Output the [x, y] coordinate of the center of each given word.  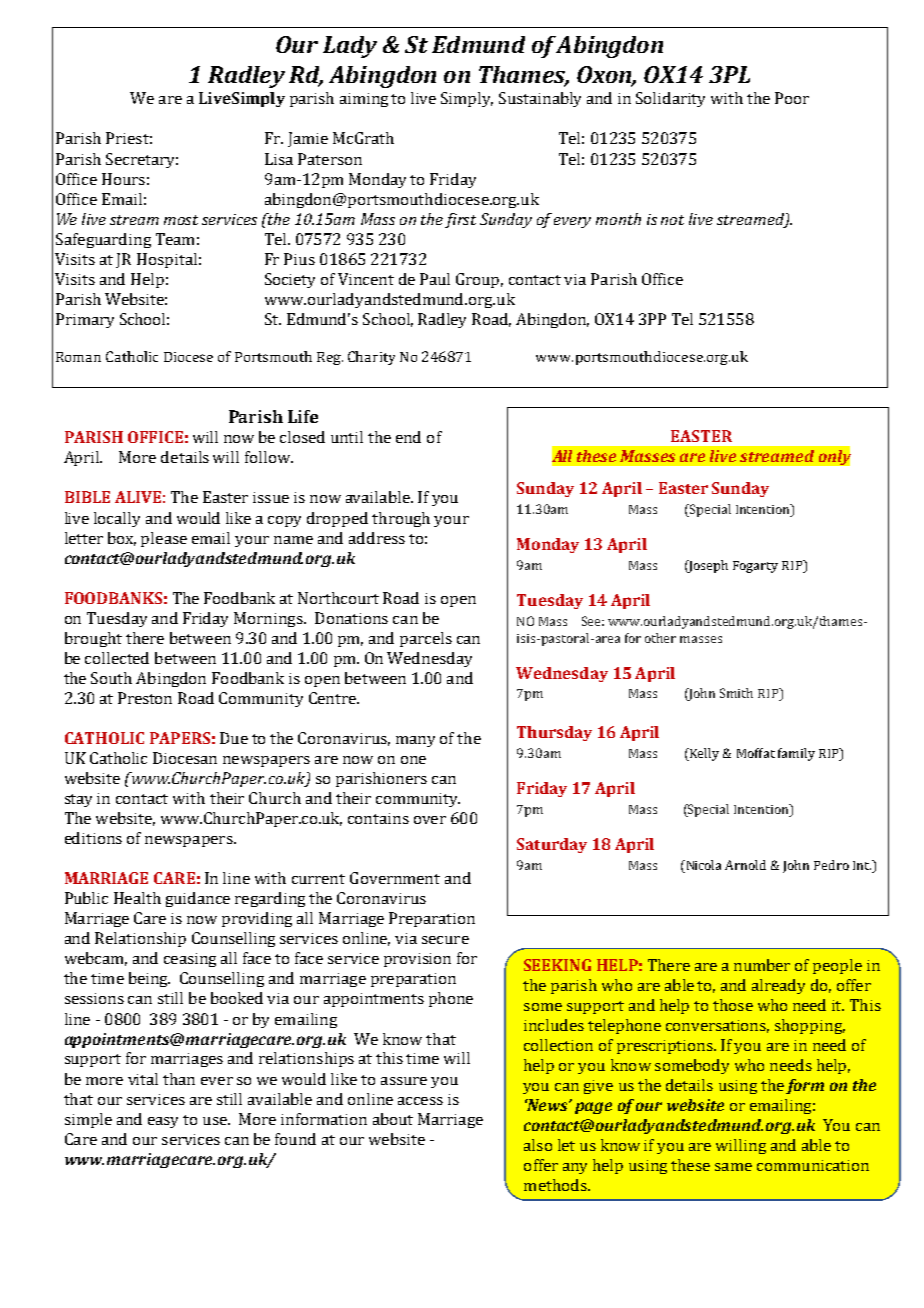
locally [117, 519]
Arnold [745, 865]
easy [163, 1122]
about [393, 1119]
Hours [123, 179]
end [408, 437]
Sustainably [540, 99]
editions [93, 838]
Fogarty [755, 567]
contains [378, 818]
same [733, 1167]
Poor [792, 98]
